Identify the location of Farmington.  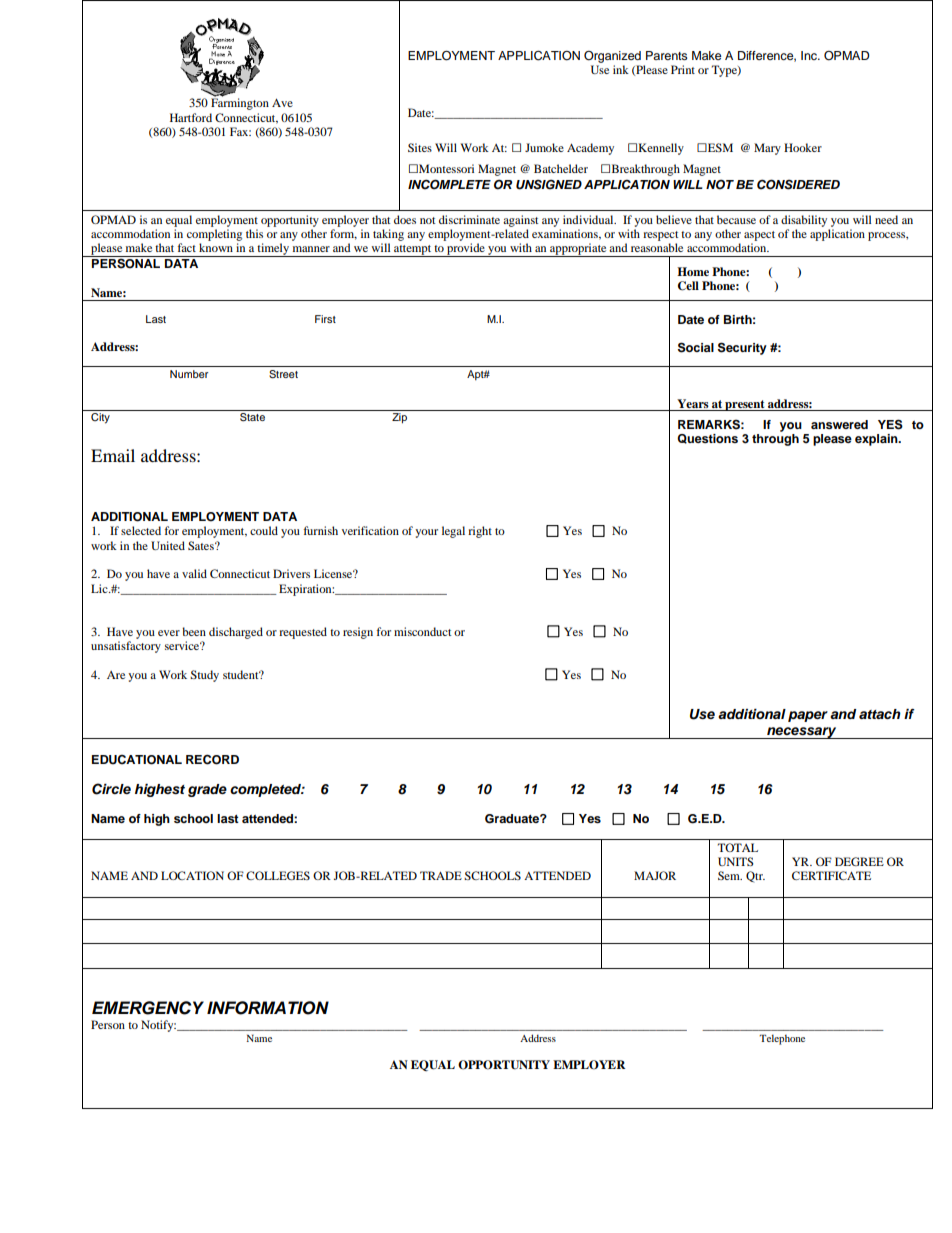
(240, 103).
